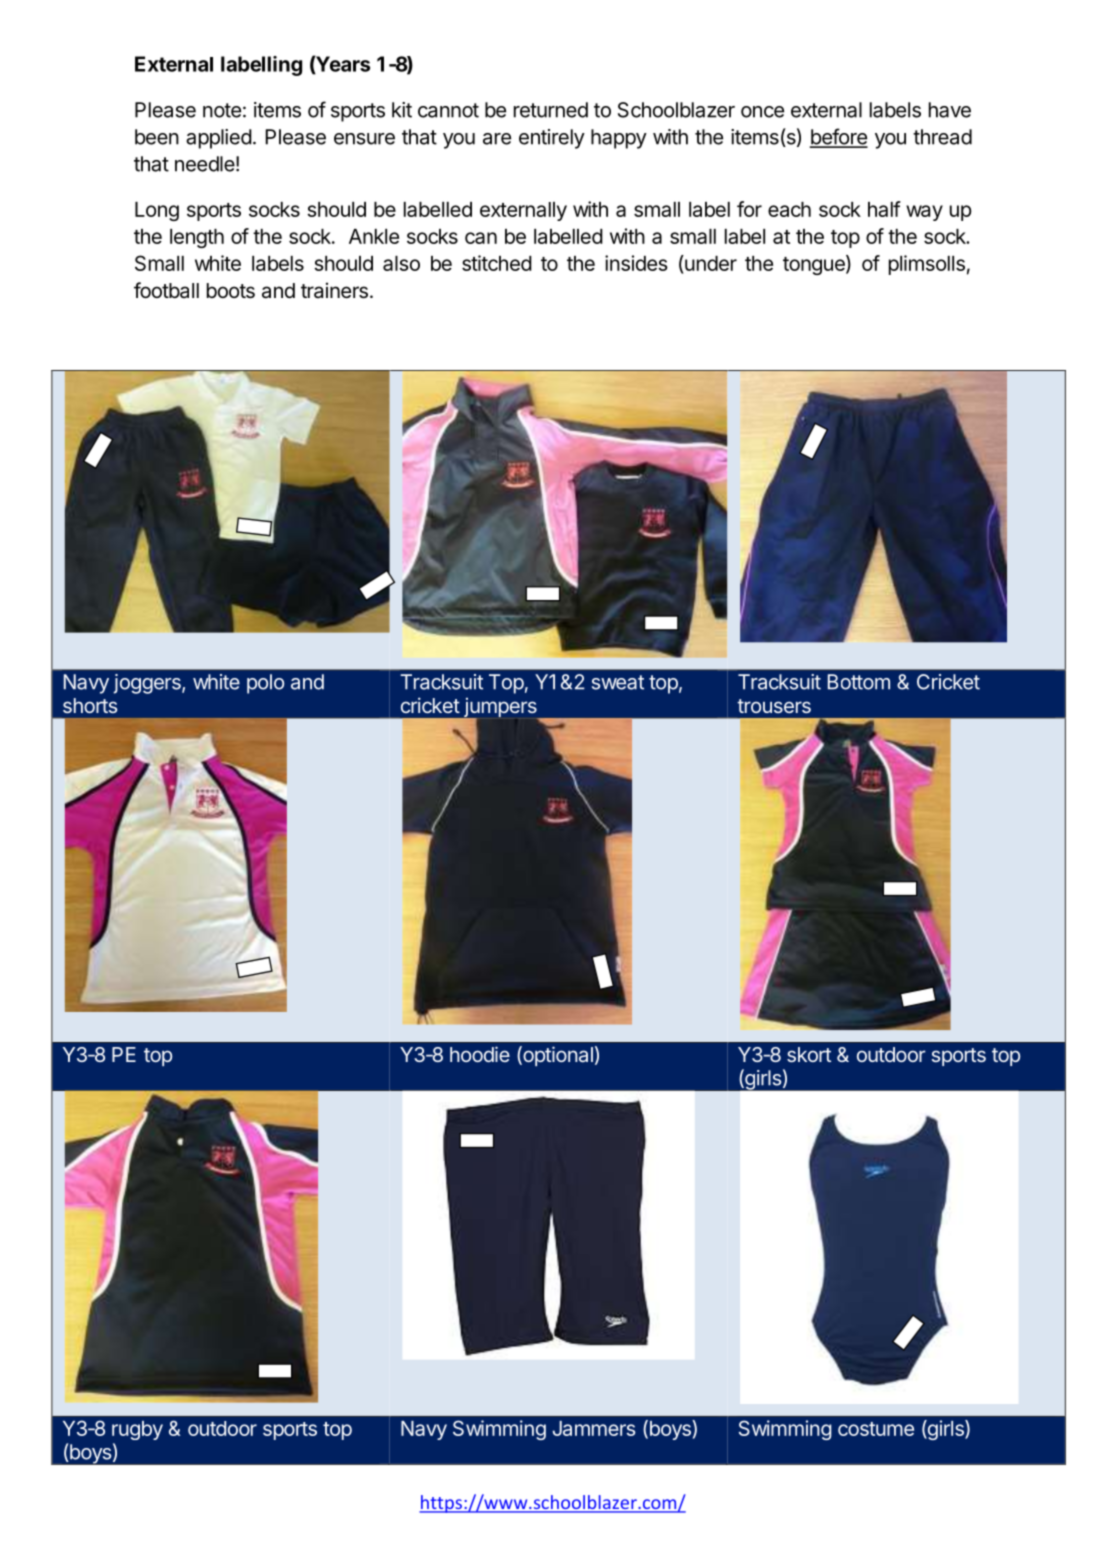  What do you see at coordinates (500, 709) in the screenshot?
I see `jumpers` at bounding box center [500, 709].
